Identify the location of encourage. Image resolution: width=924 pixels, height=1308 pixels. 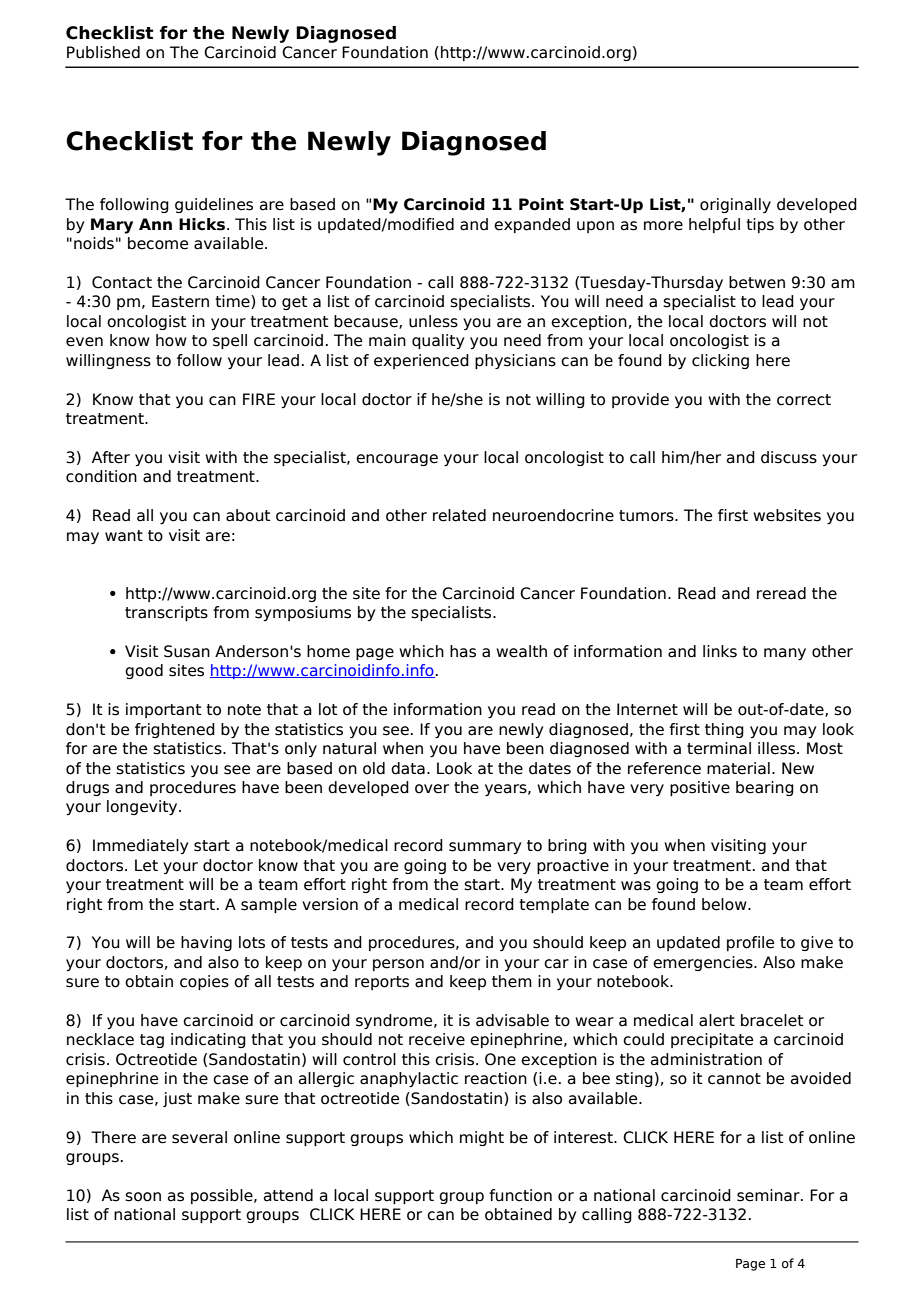
(397, 460).
